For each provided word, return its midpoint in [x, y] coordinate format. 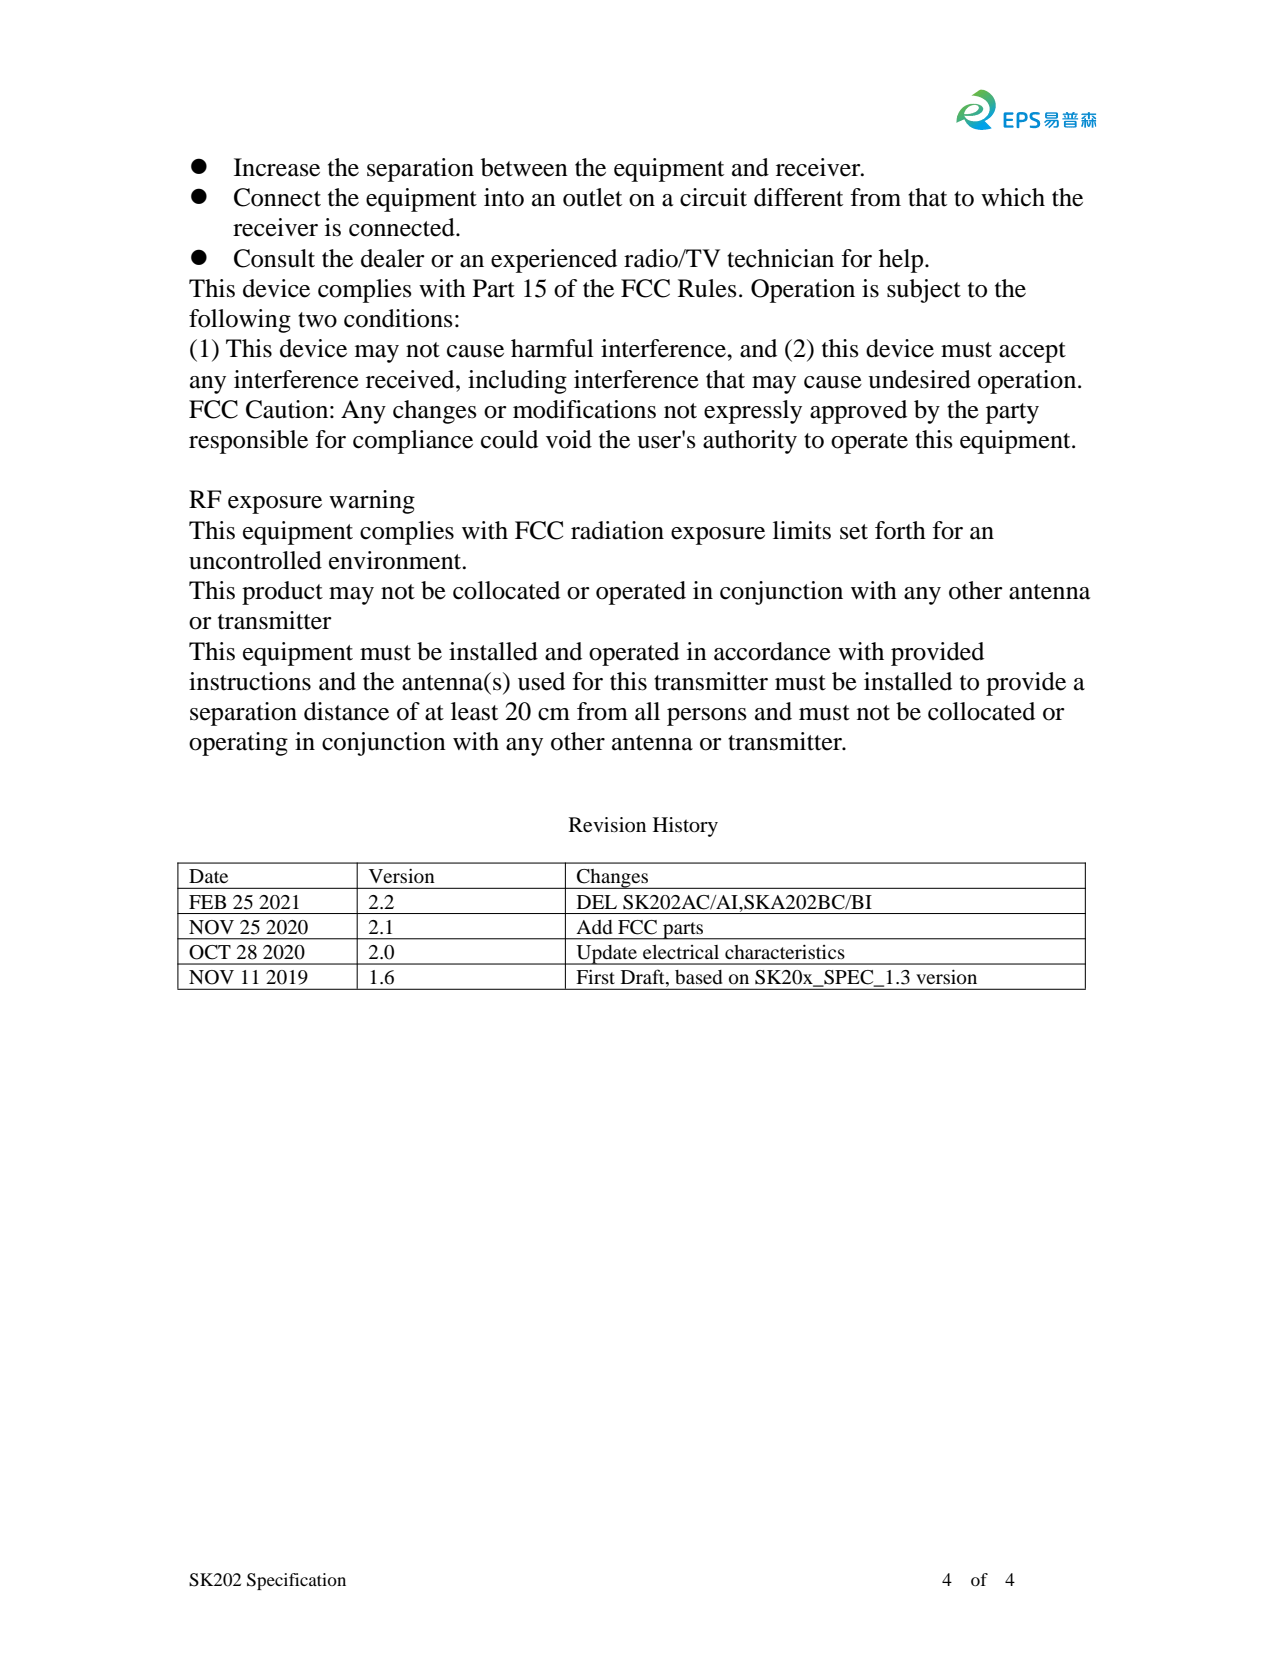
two [317, 320]
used [541, 681]
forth [900, 530]
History [685, 827]
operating [238, 744]
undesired [919, 379]
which [1013, 197]
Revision [607, 825]
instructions [250, 681]
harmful [552, 348]
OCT [210, 952]
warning [372, 502]
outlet [592, 197]
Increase [277, 167]
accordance [772, 651]
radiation [617, 530]
